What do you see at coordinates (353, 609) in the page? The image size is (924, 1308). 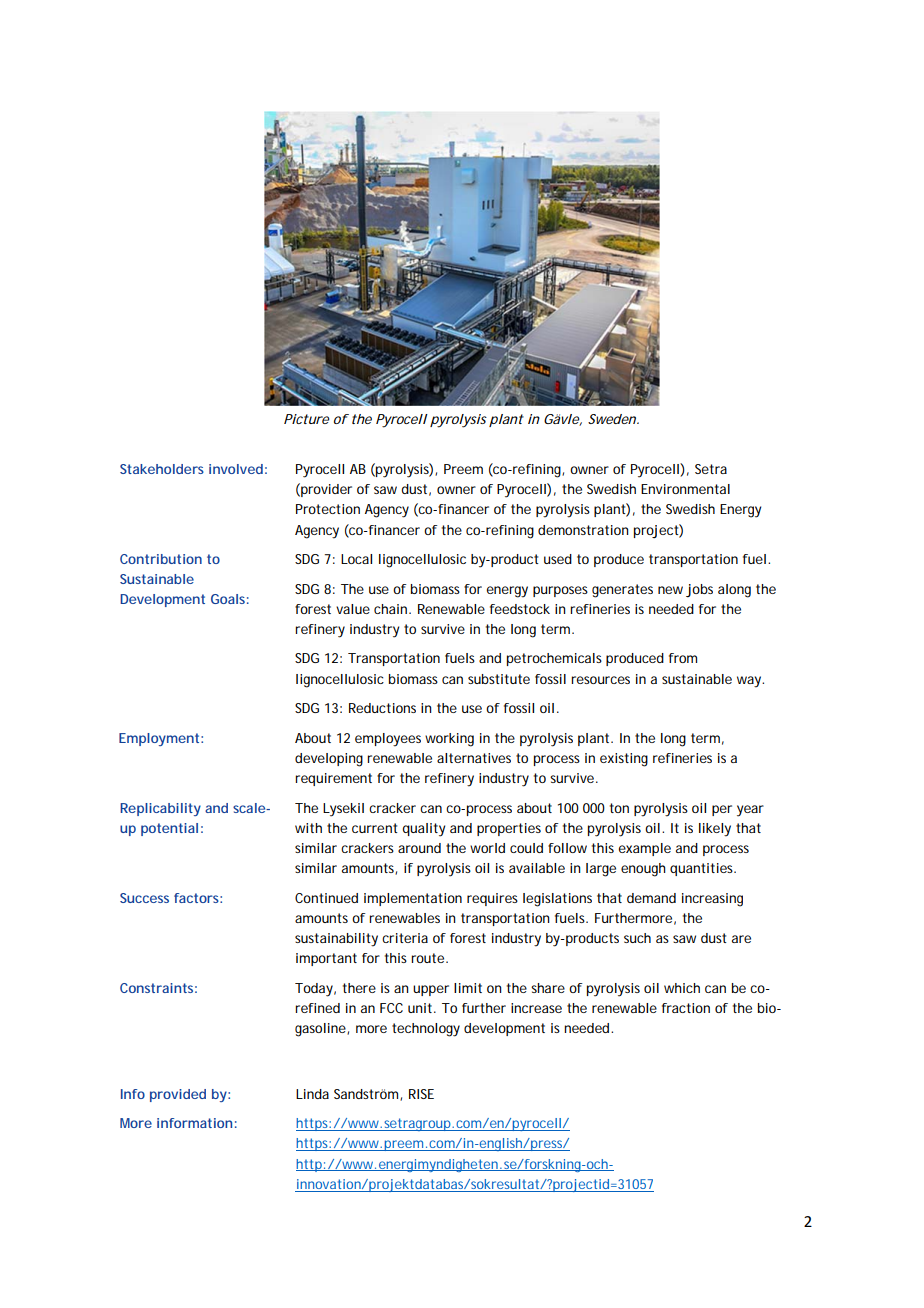 I see `value` at bounding box center [353, 609].
